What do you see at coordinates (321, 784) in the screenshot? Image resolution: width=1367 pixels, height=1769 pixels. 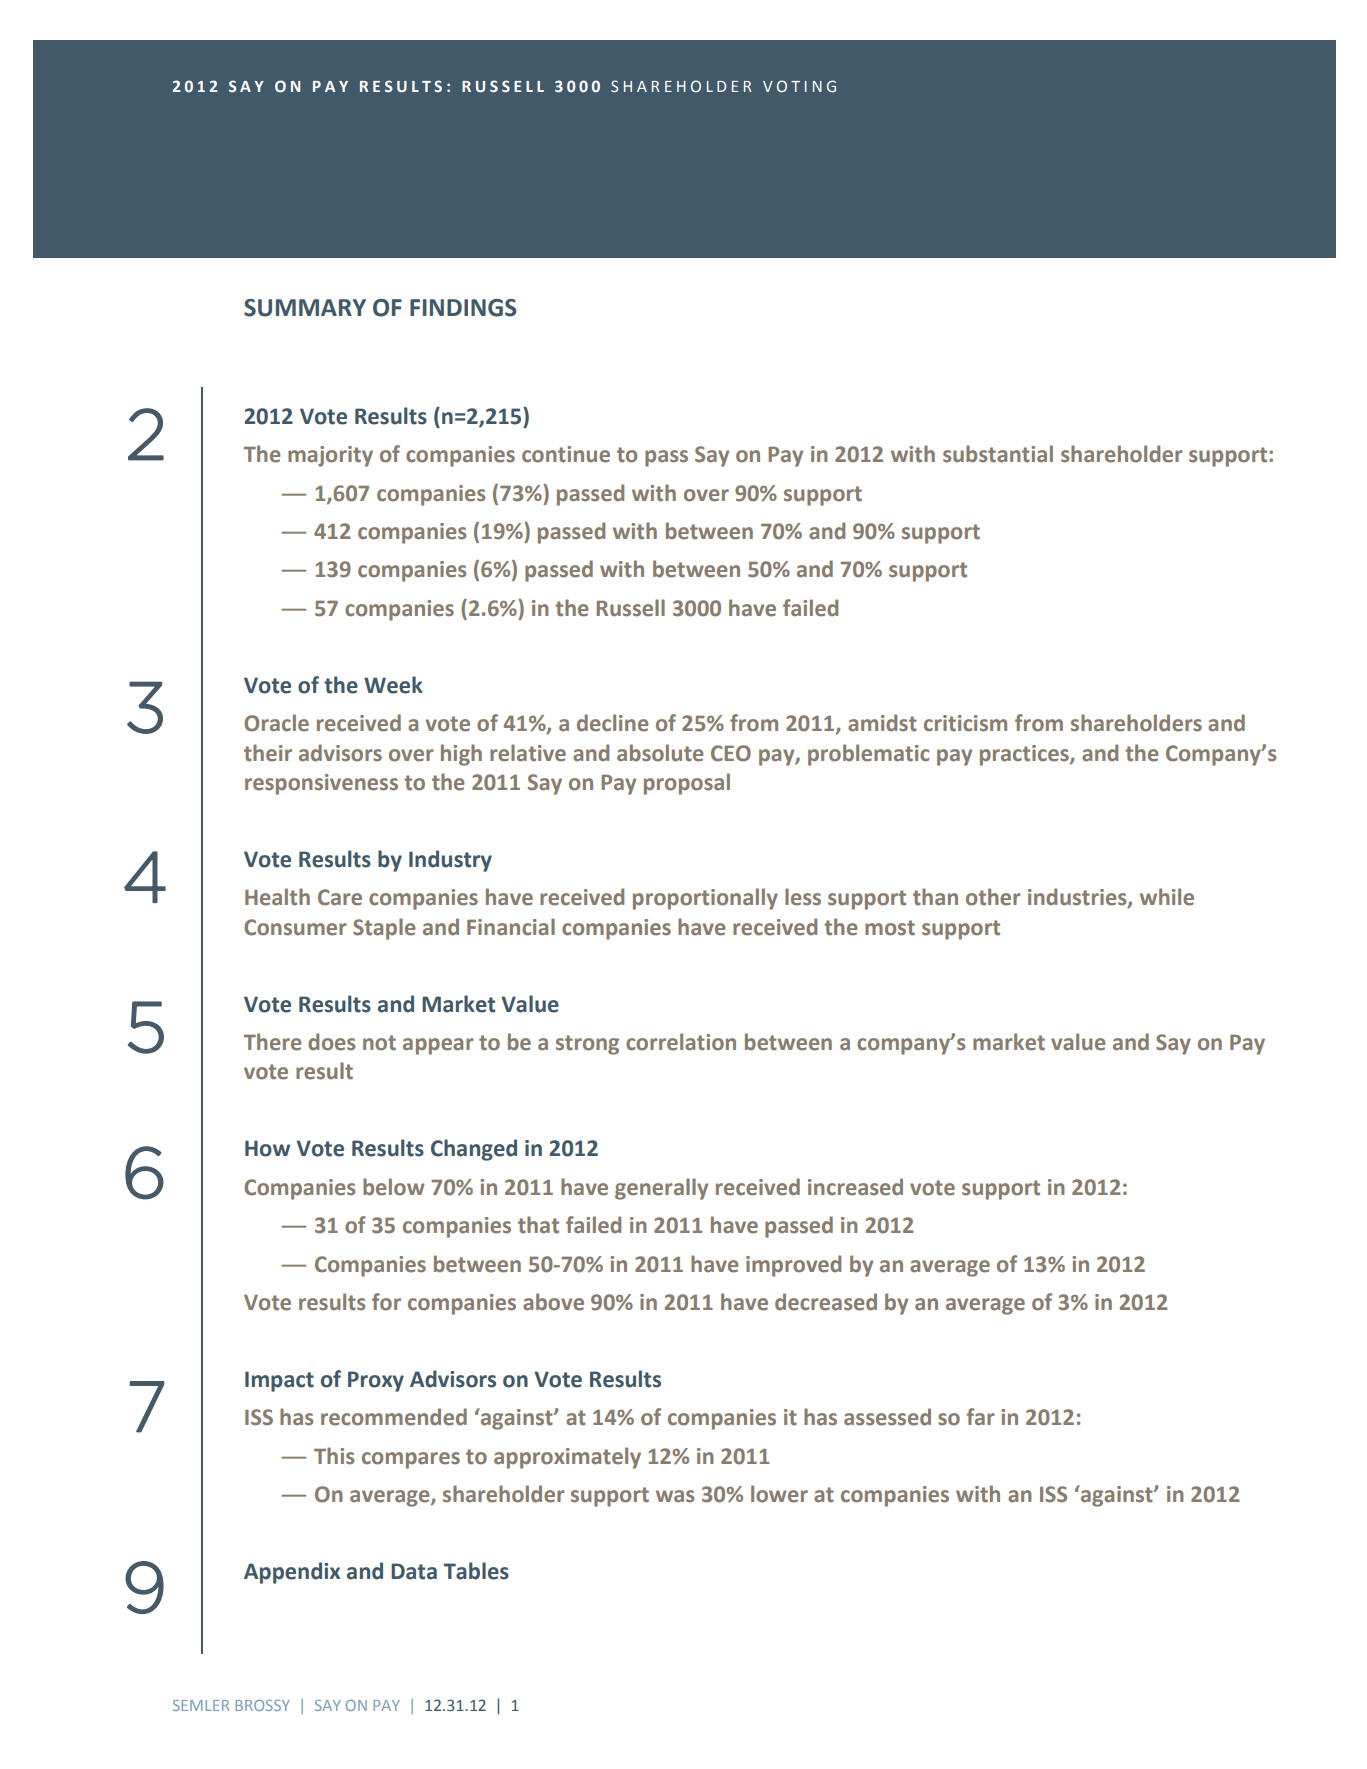 I see `responsiveness` at bounding box center [321, 784].
